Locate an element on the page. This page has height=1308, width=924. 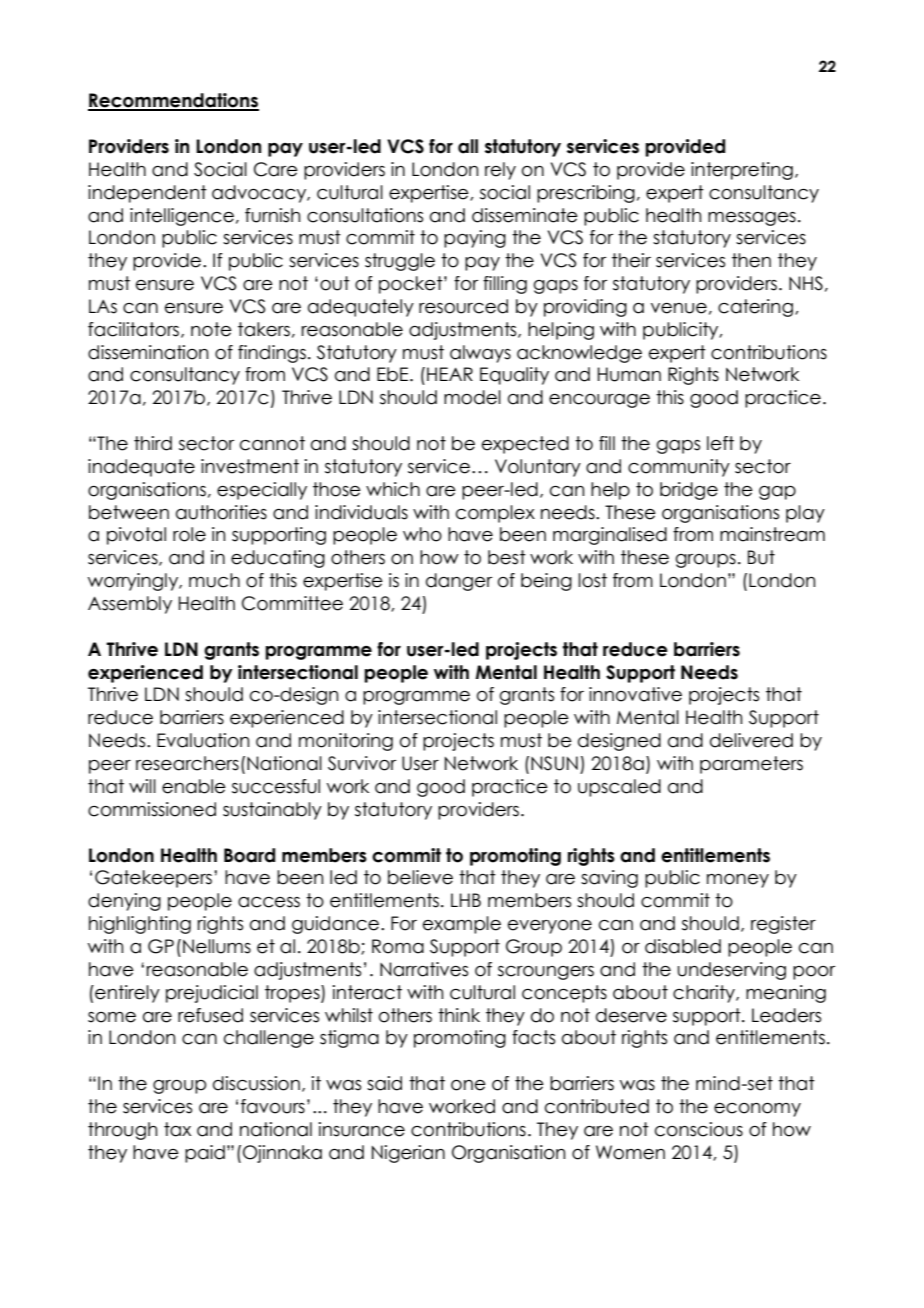
left is located at coordinates (720, 443).
